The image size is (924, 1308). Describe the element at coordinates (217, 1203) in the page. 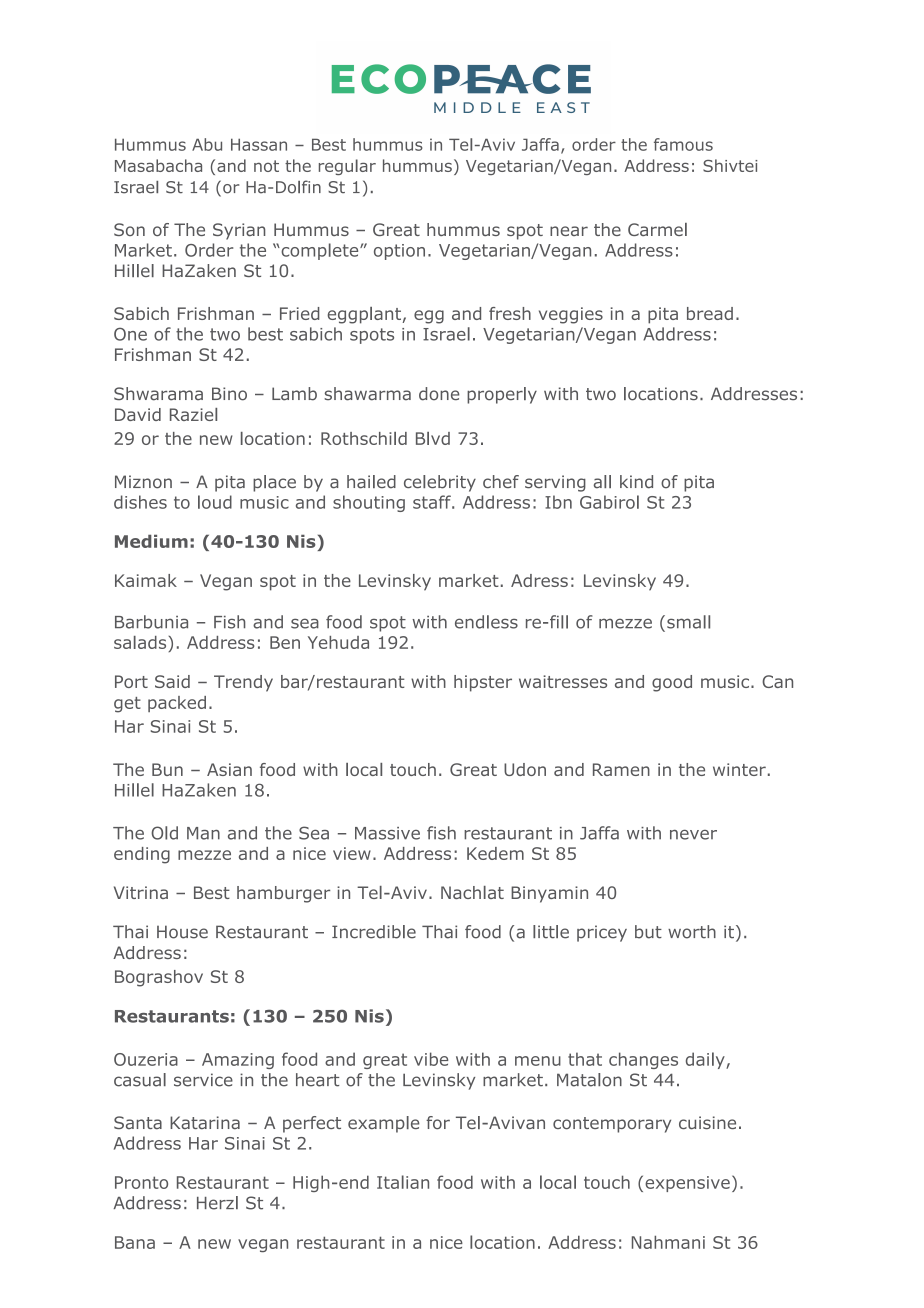

I see `Herzl` at that location.
